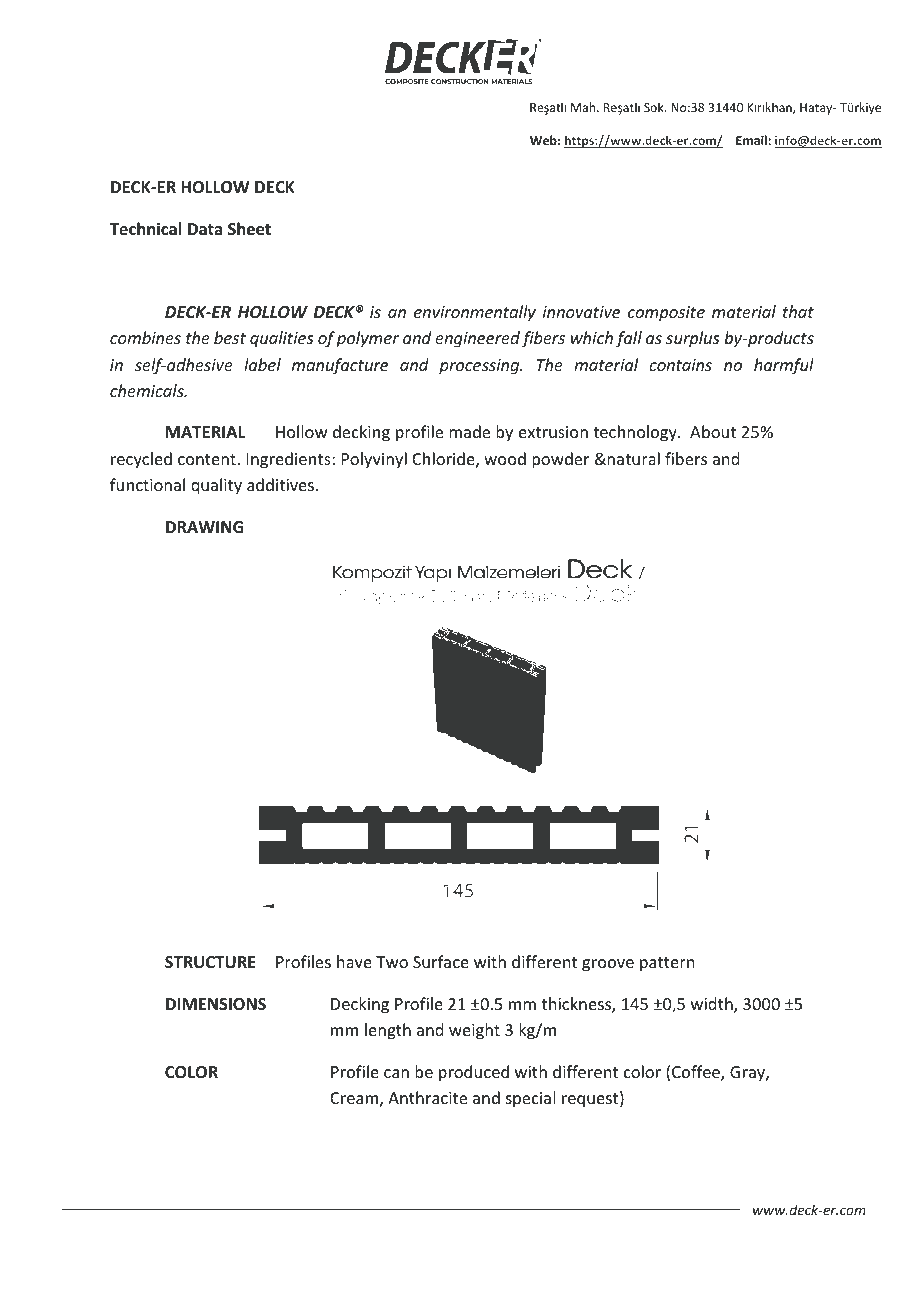 The height and width of the page is (1308, 924). What do you see at coordinates (205, 229) in the page?
I see `Data` at bounding box center [205, 229].
